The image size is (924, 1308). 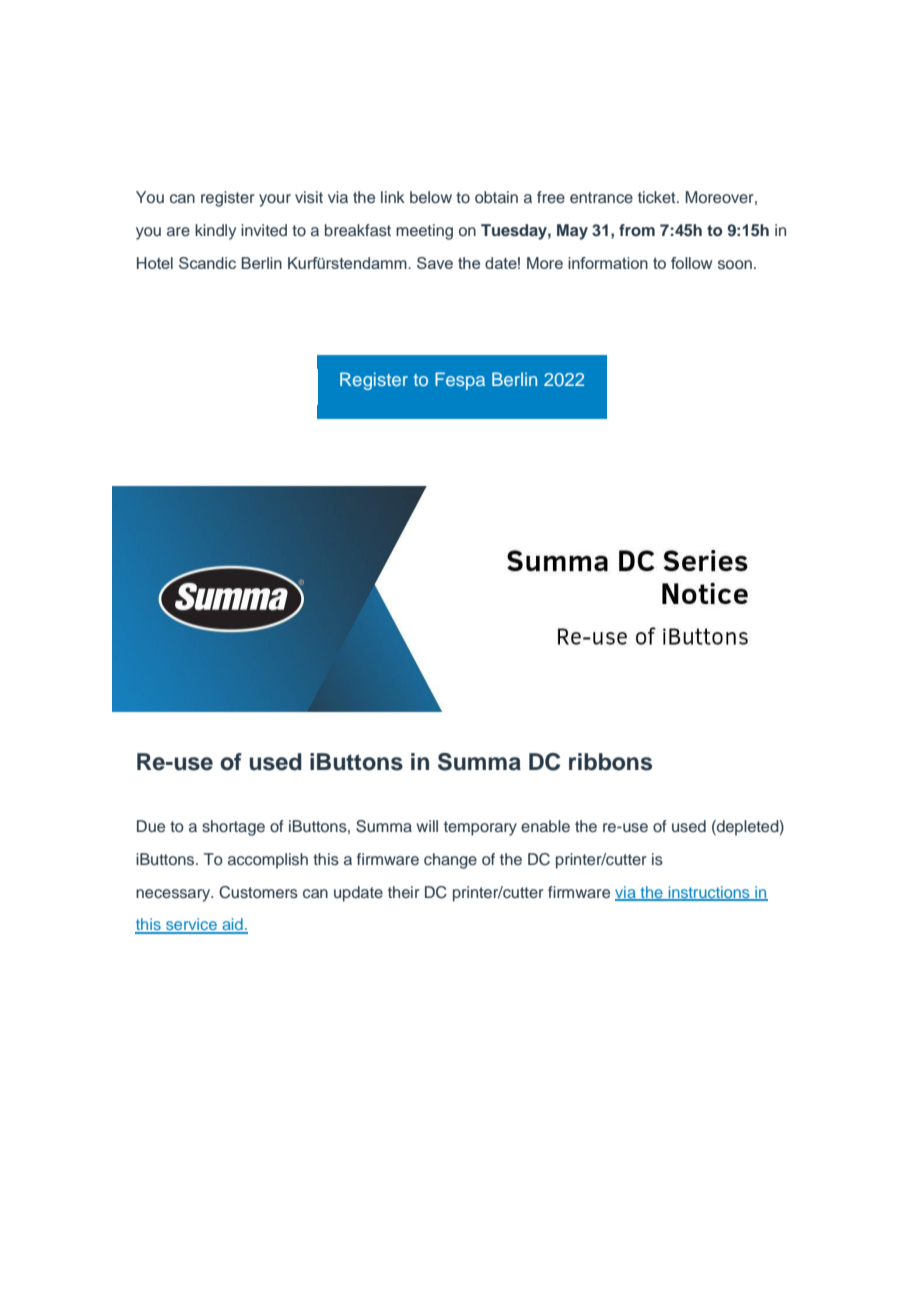 I want to click on meeting, so click(x=424, y=232).
